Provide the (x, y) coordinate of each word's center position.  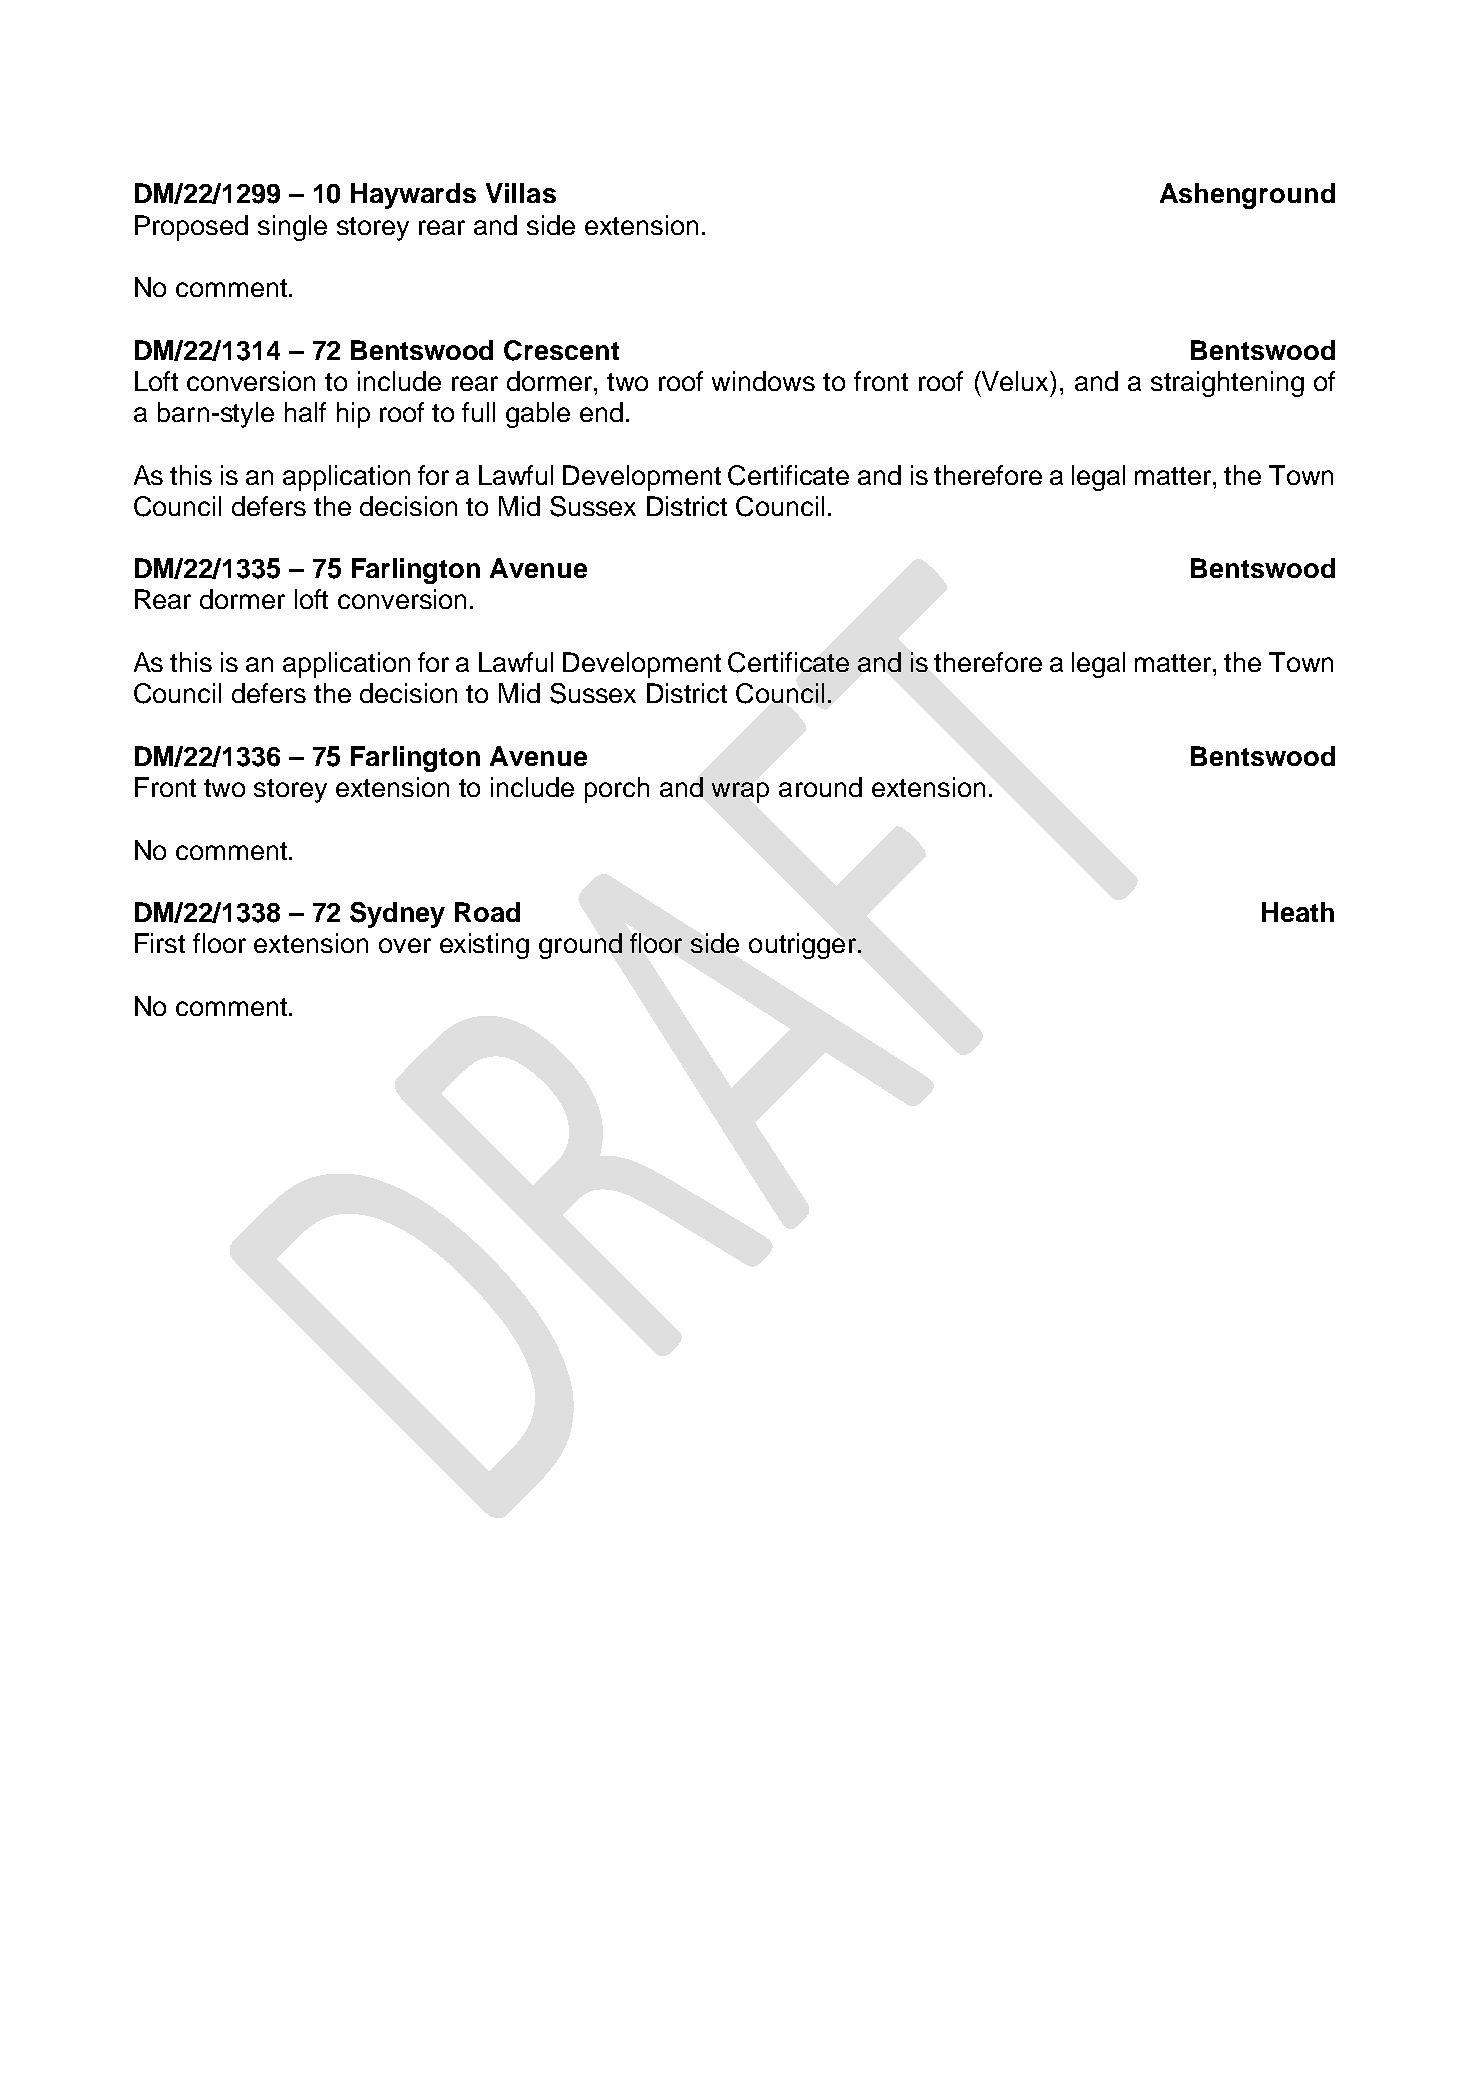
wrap (740, 792)
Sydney (397, 915)
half (305, 412)
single (292, 228)
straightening (1227, 384)
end (601, 412)
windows (763, 381)
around (820, 787)
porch (617, 790)
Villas (521, 193)
